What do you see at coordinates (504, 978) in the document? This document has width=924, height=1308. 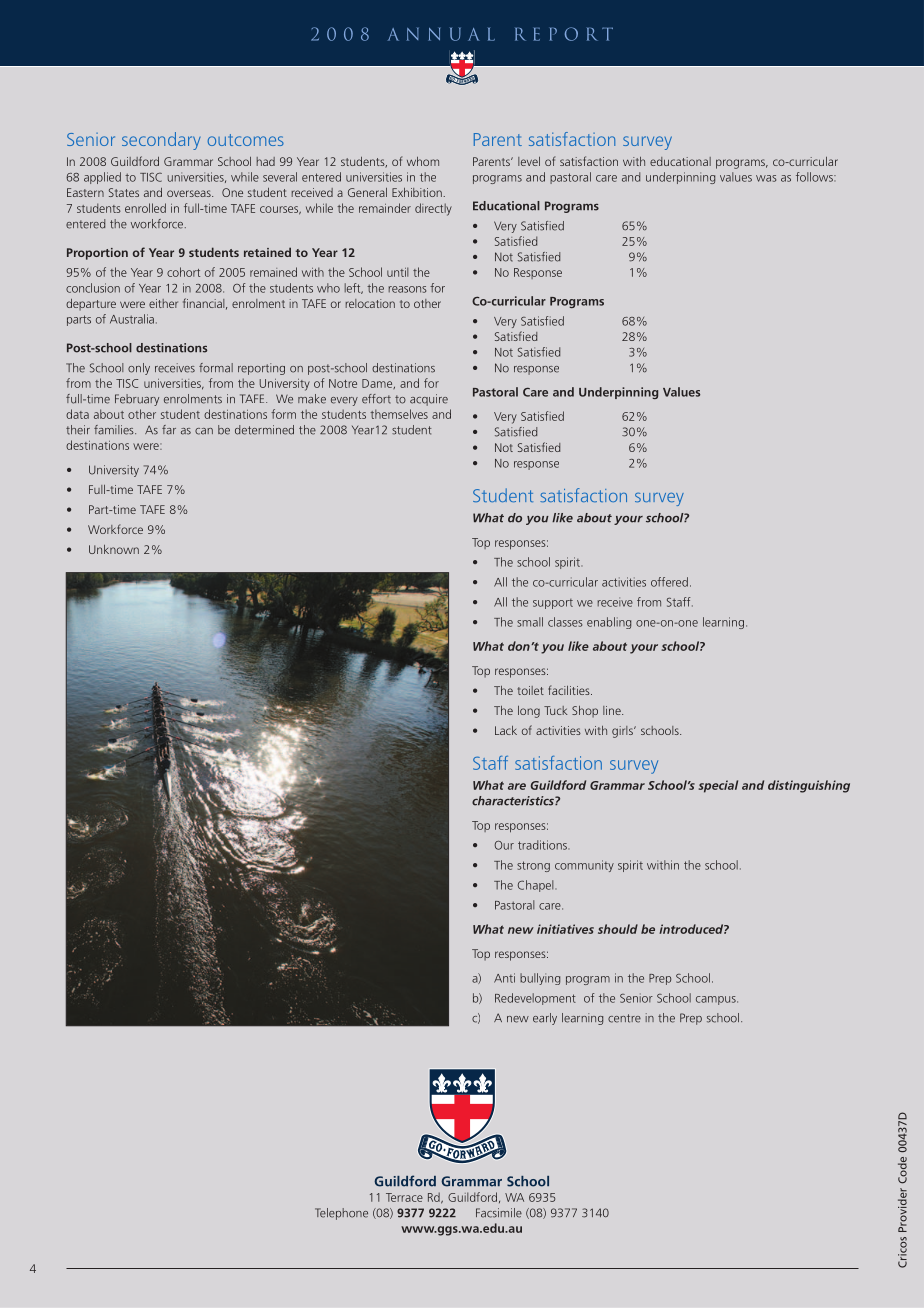 I see `Anti` at bounding box center [504, 978].
